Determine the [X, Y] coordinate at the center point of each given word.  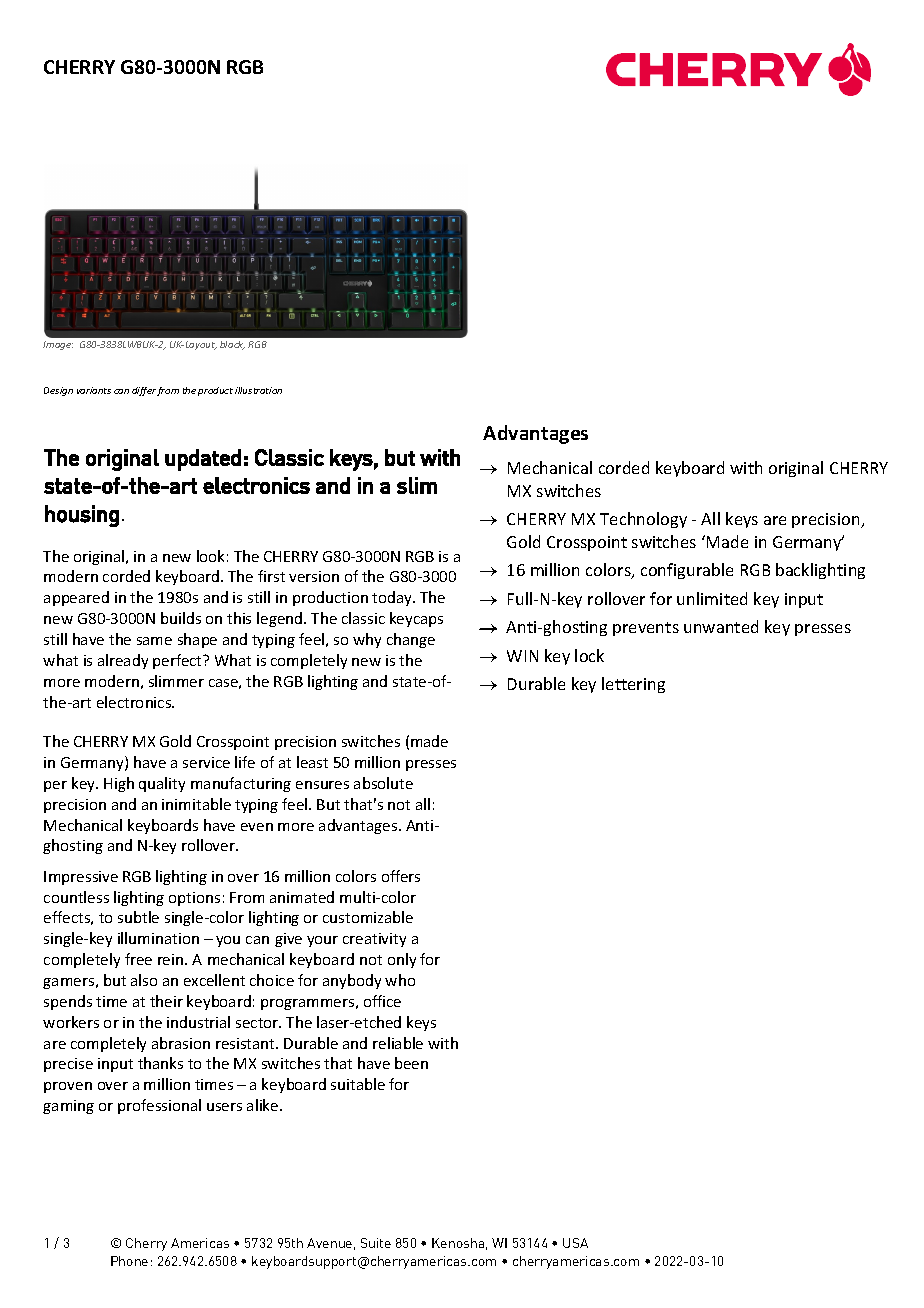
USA [575, 1243]
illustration [258, 390]
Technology [643, 520]
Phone [129, 1261]
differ [144, 391]
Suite [376, 1243]
